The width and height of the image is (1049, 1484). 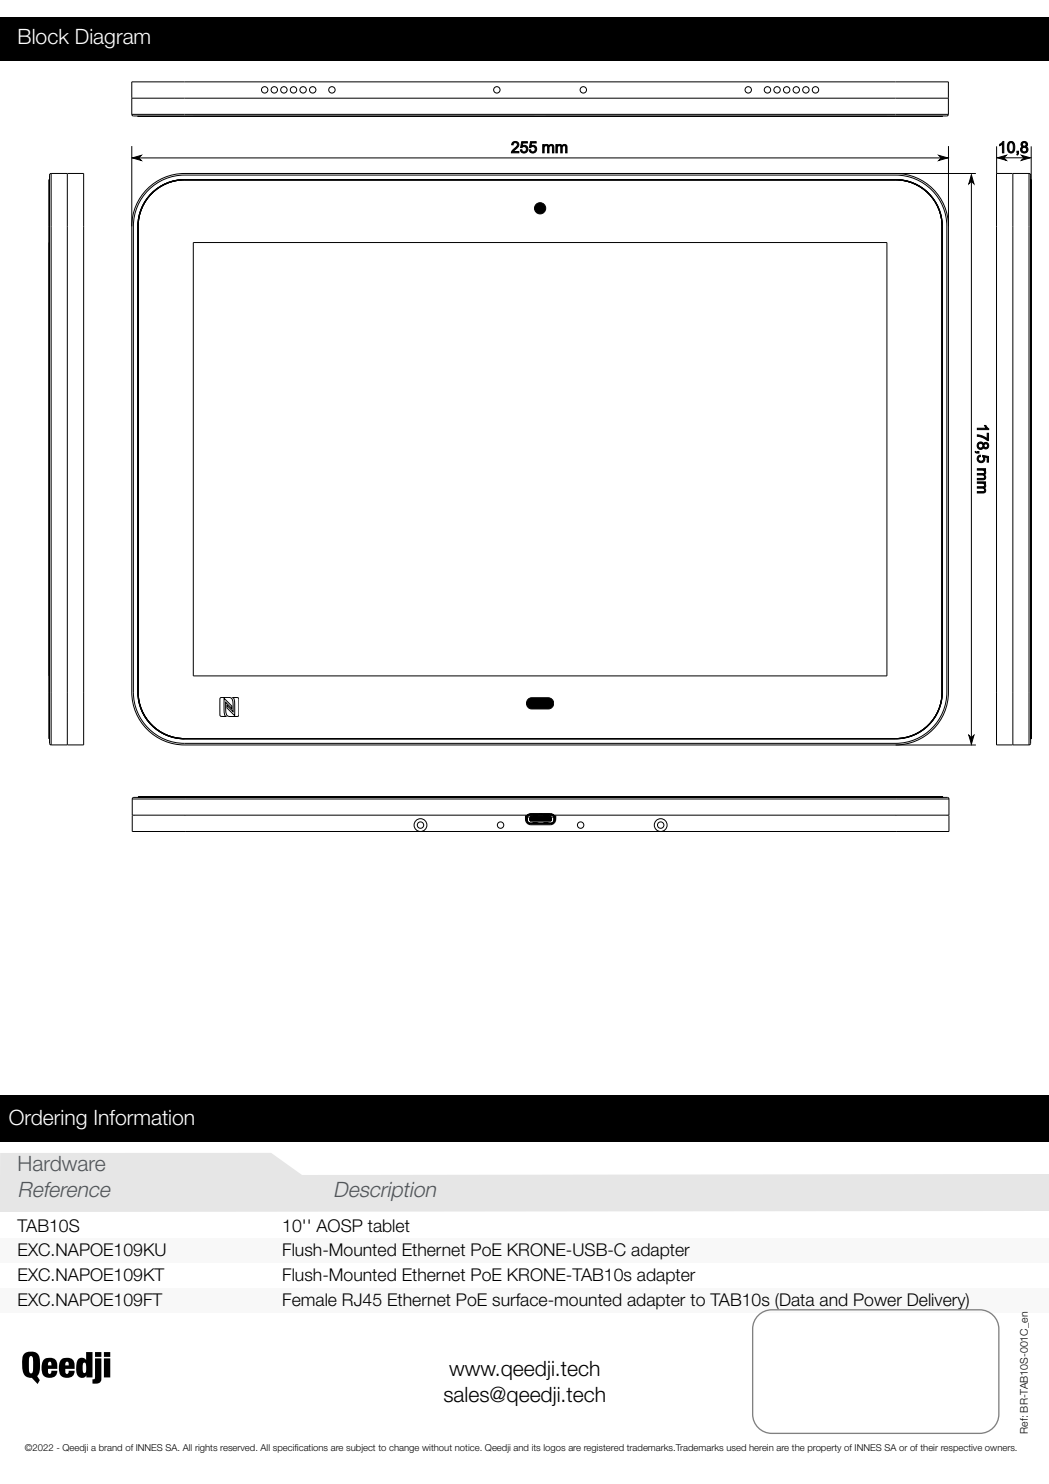 I want to click on brand, so click(x=110, y=1447).
